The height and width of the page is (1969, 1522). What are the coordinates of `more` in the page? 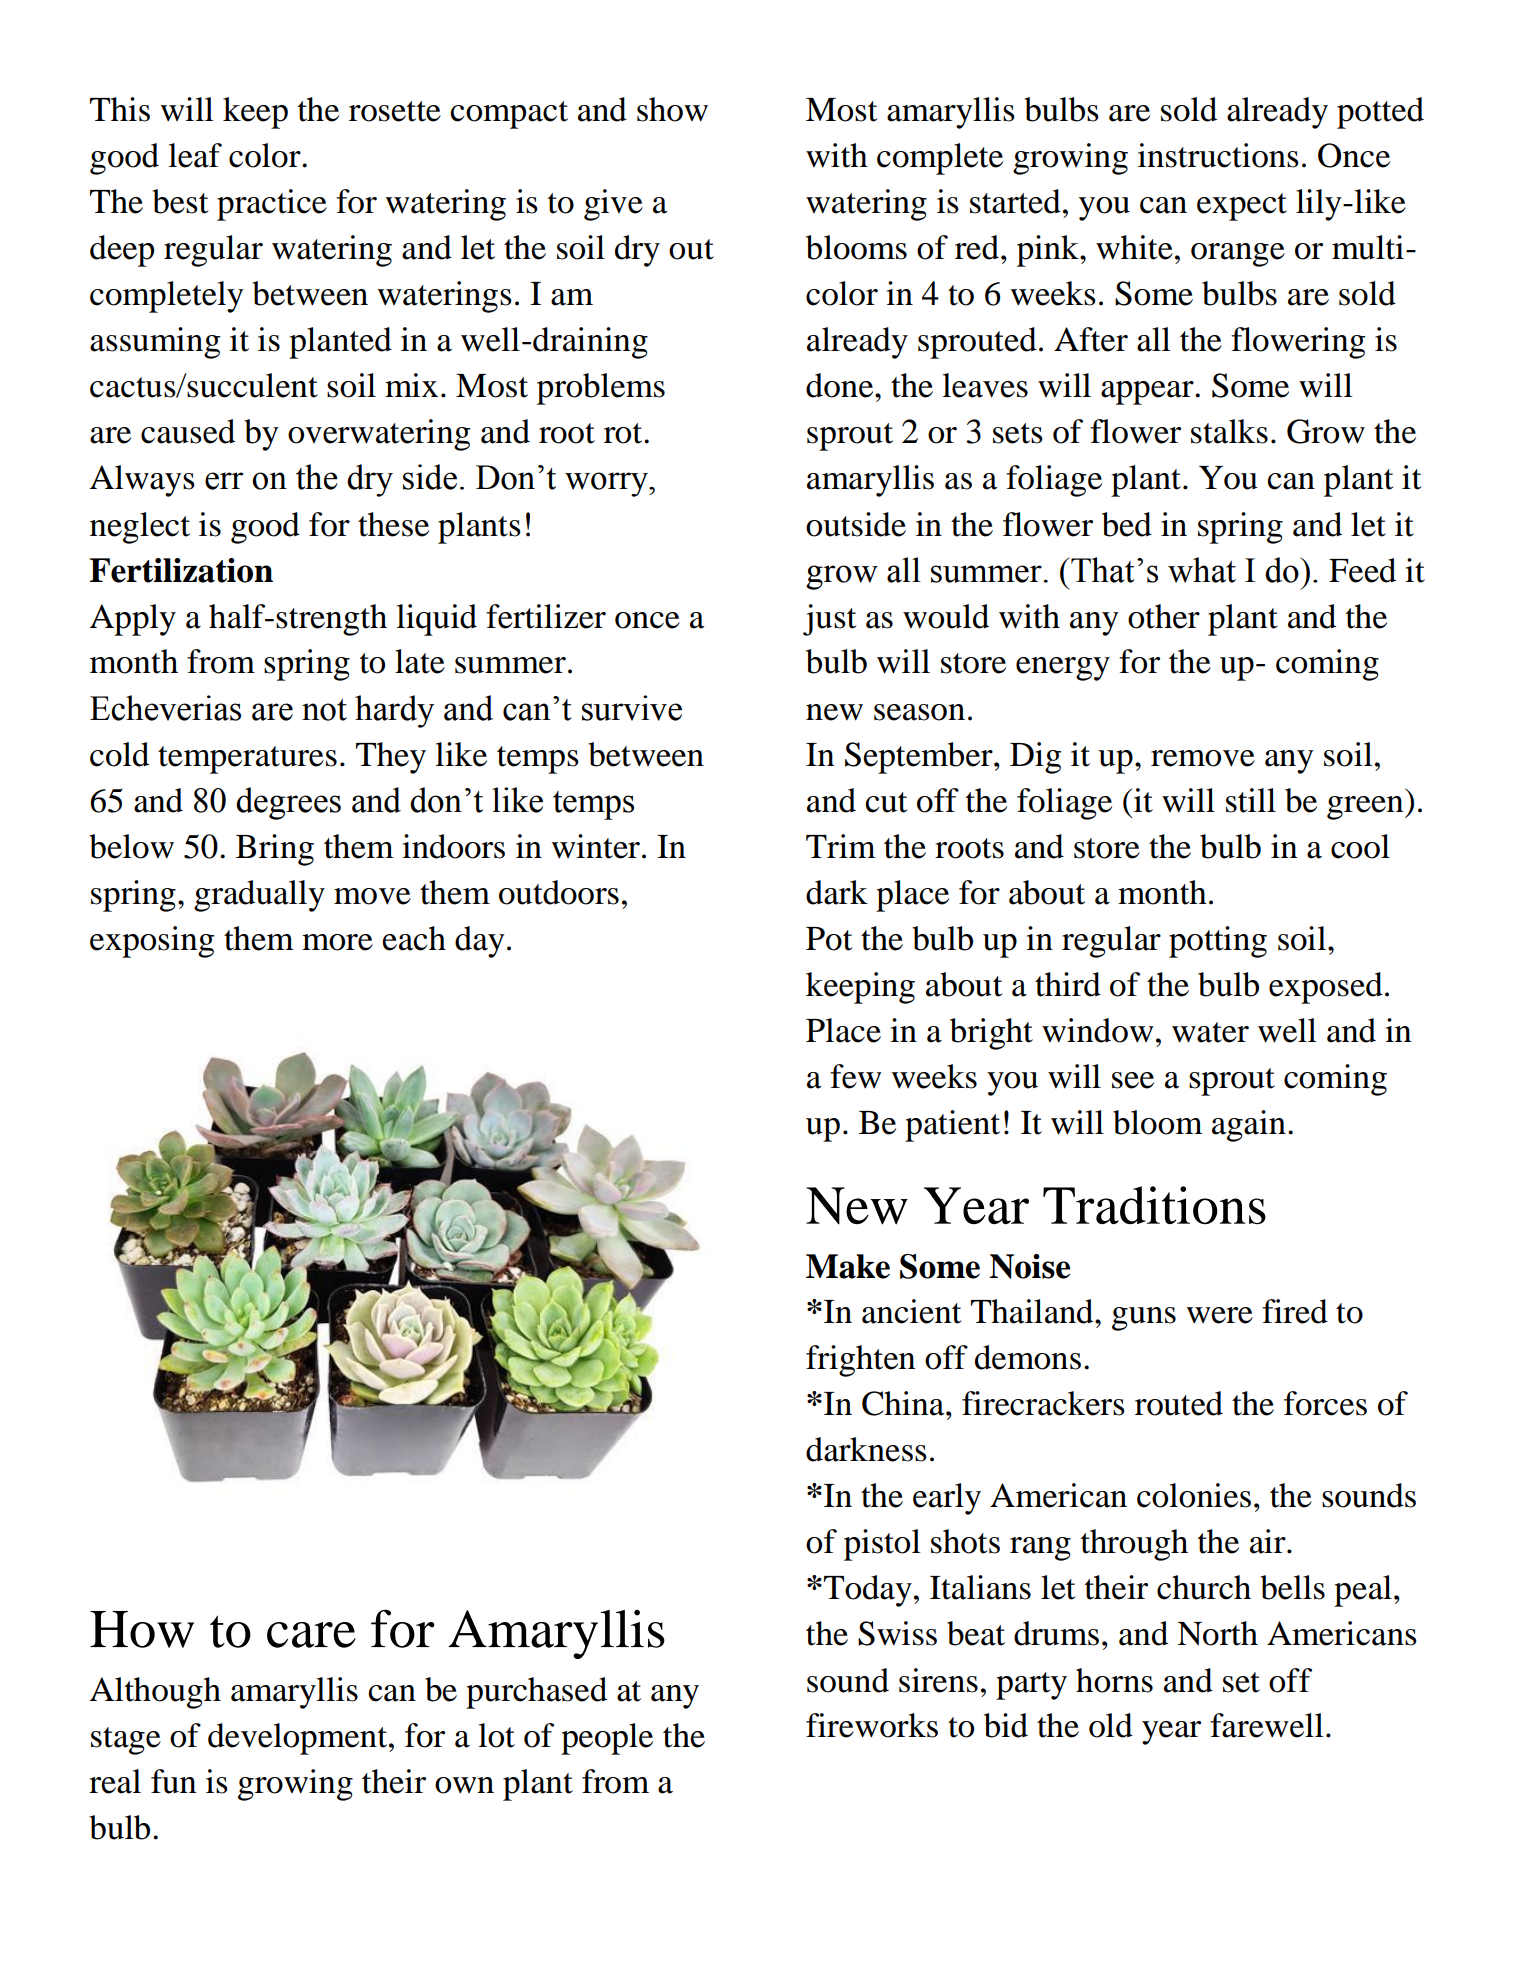 It's located at (337, 942).
